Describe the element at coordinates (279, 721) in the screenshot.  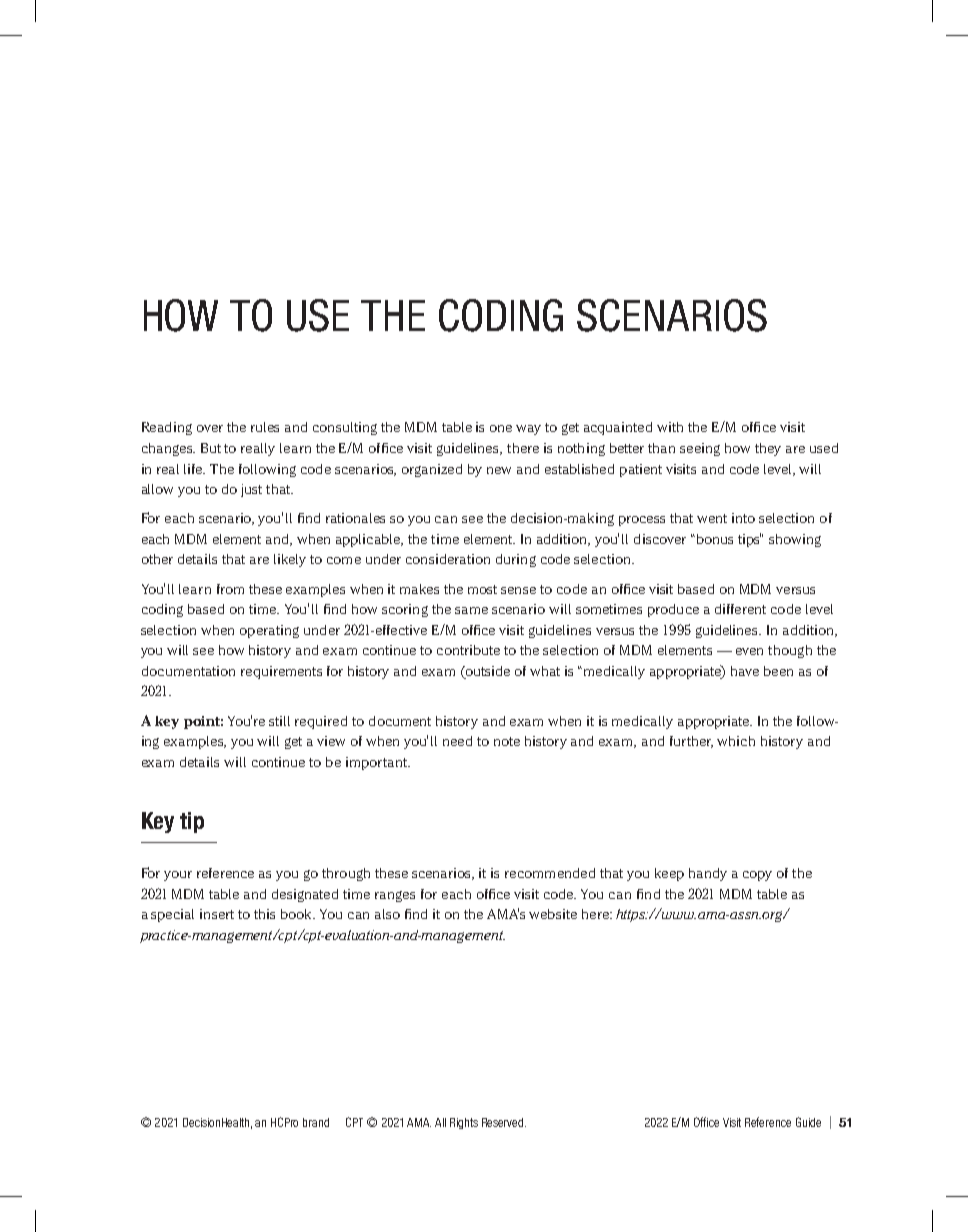
I see `still` at that location.
